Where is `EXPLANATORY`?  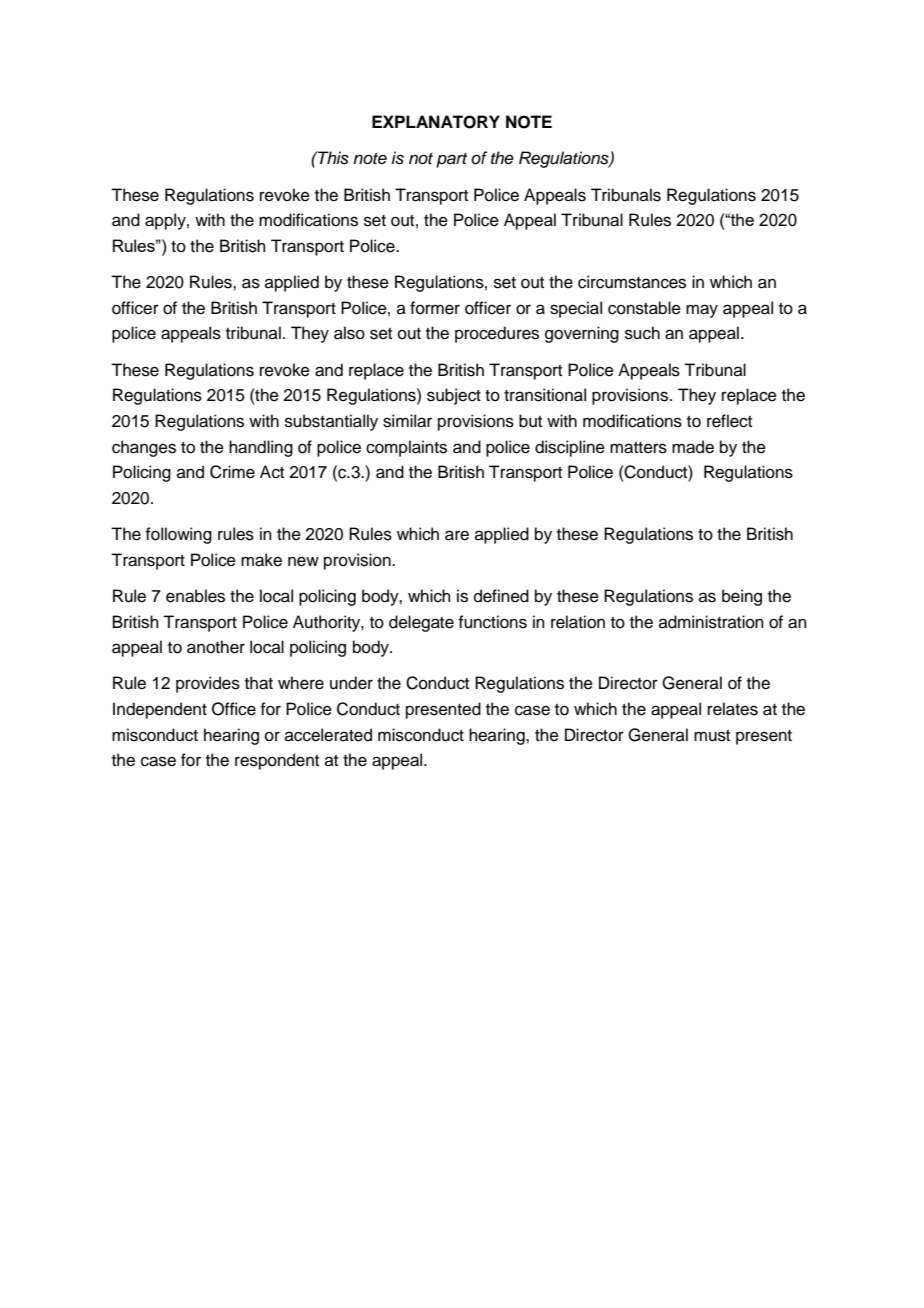
EXPLANATORY is located at coordinates (436, 122).
